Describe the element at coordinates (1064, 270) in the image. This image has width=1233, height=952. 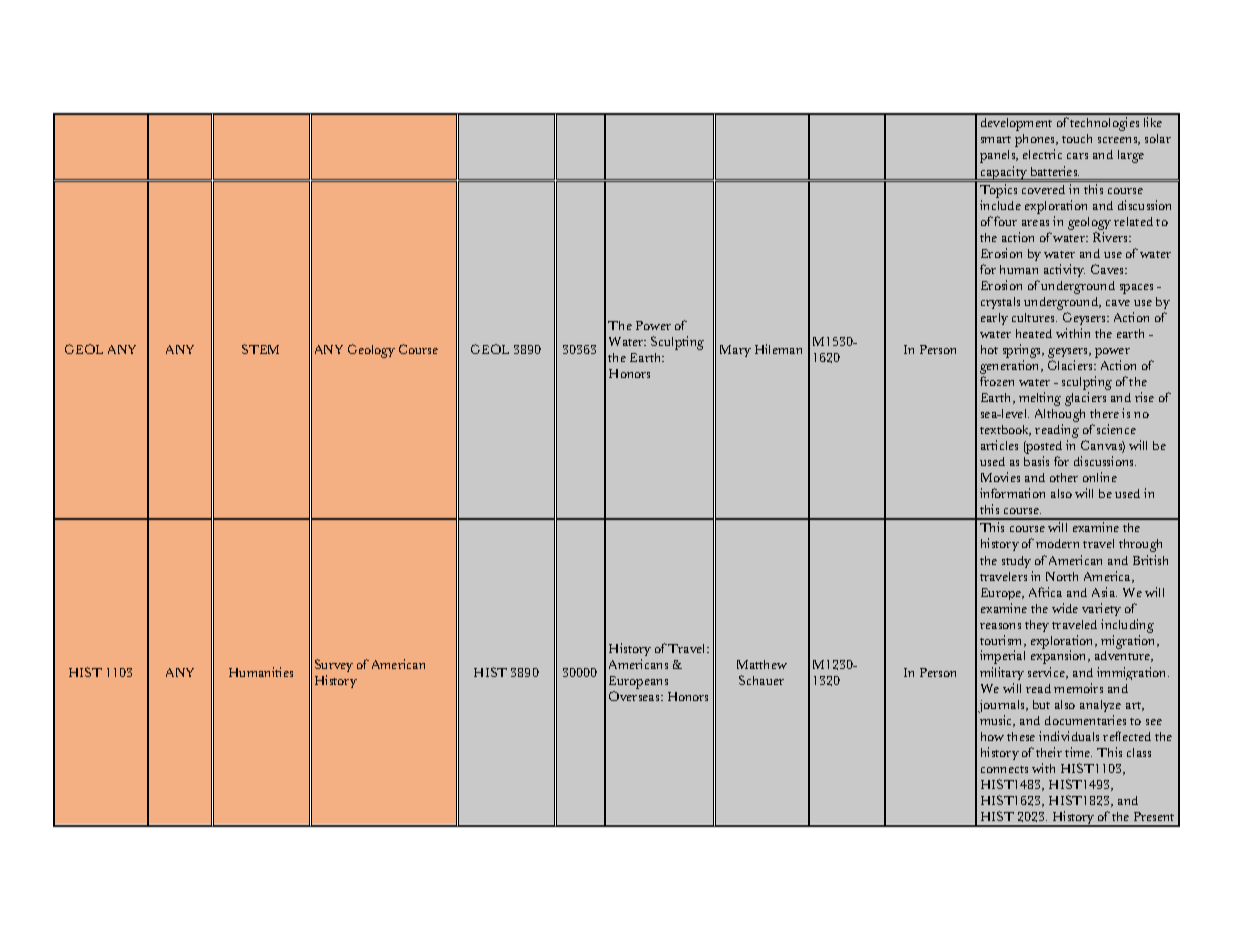
I see `activity` at that location.
